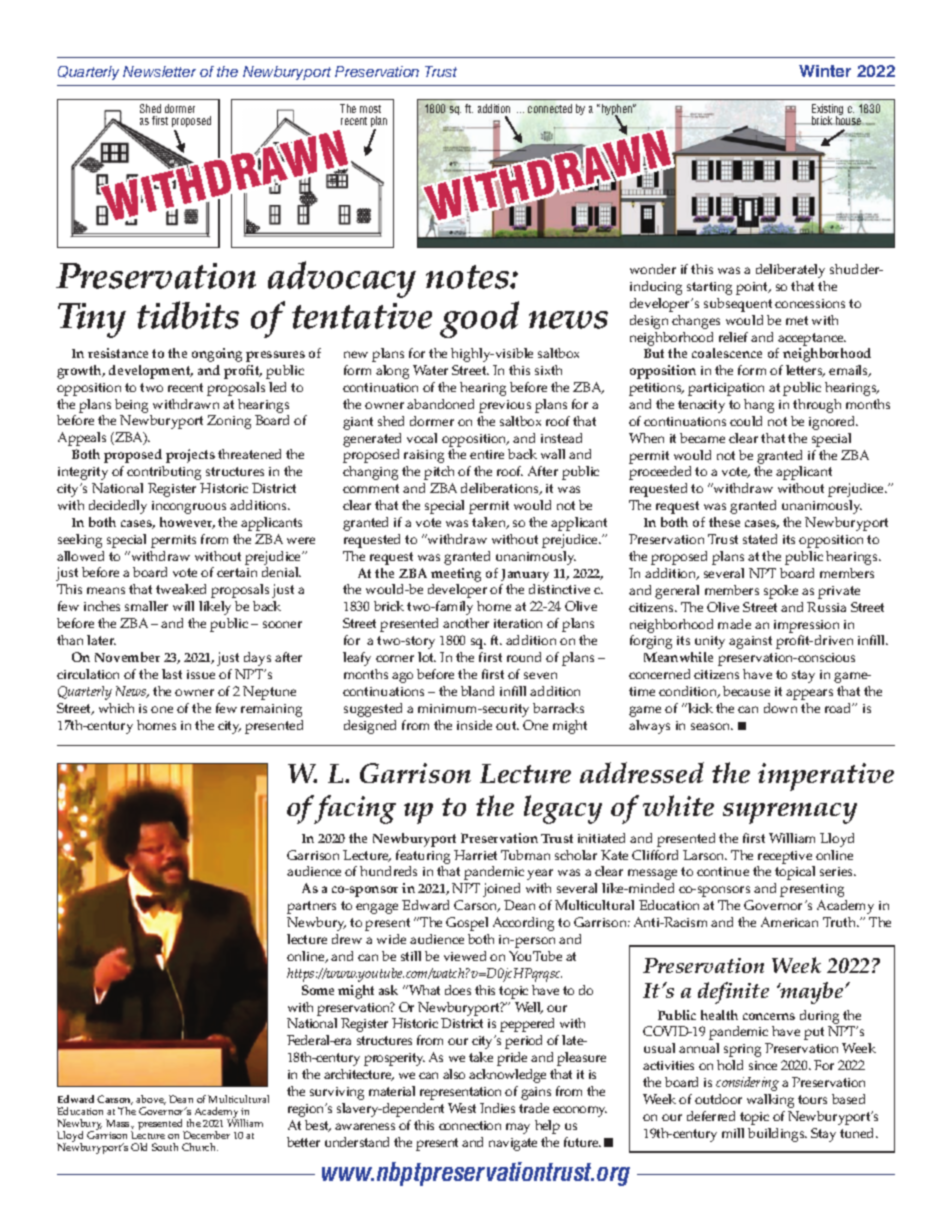  What do you see at coordinates (550, 108) in the screenshot?
I see `connected` at bounding box center [550, 108].
